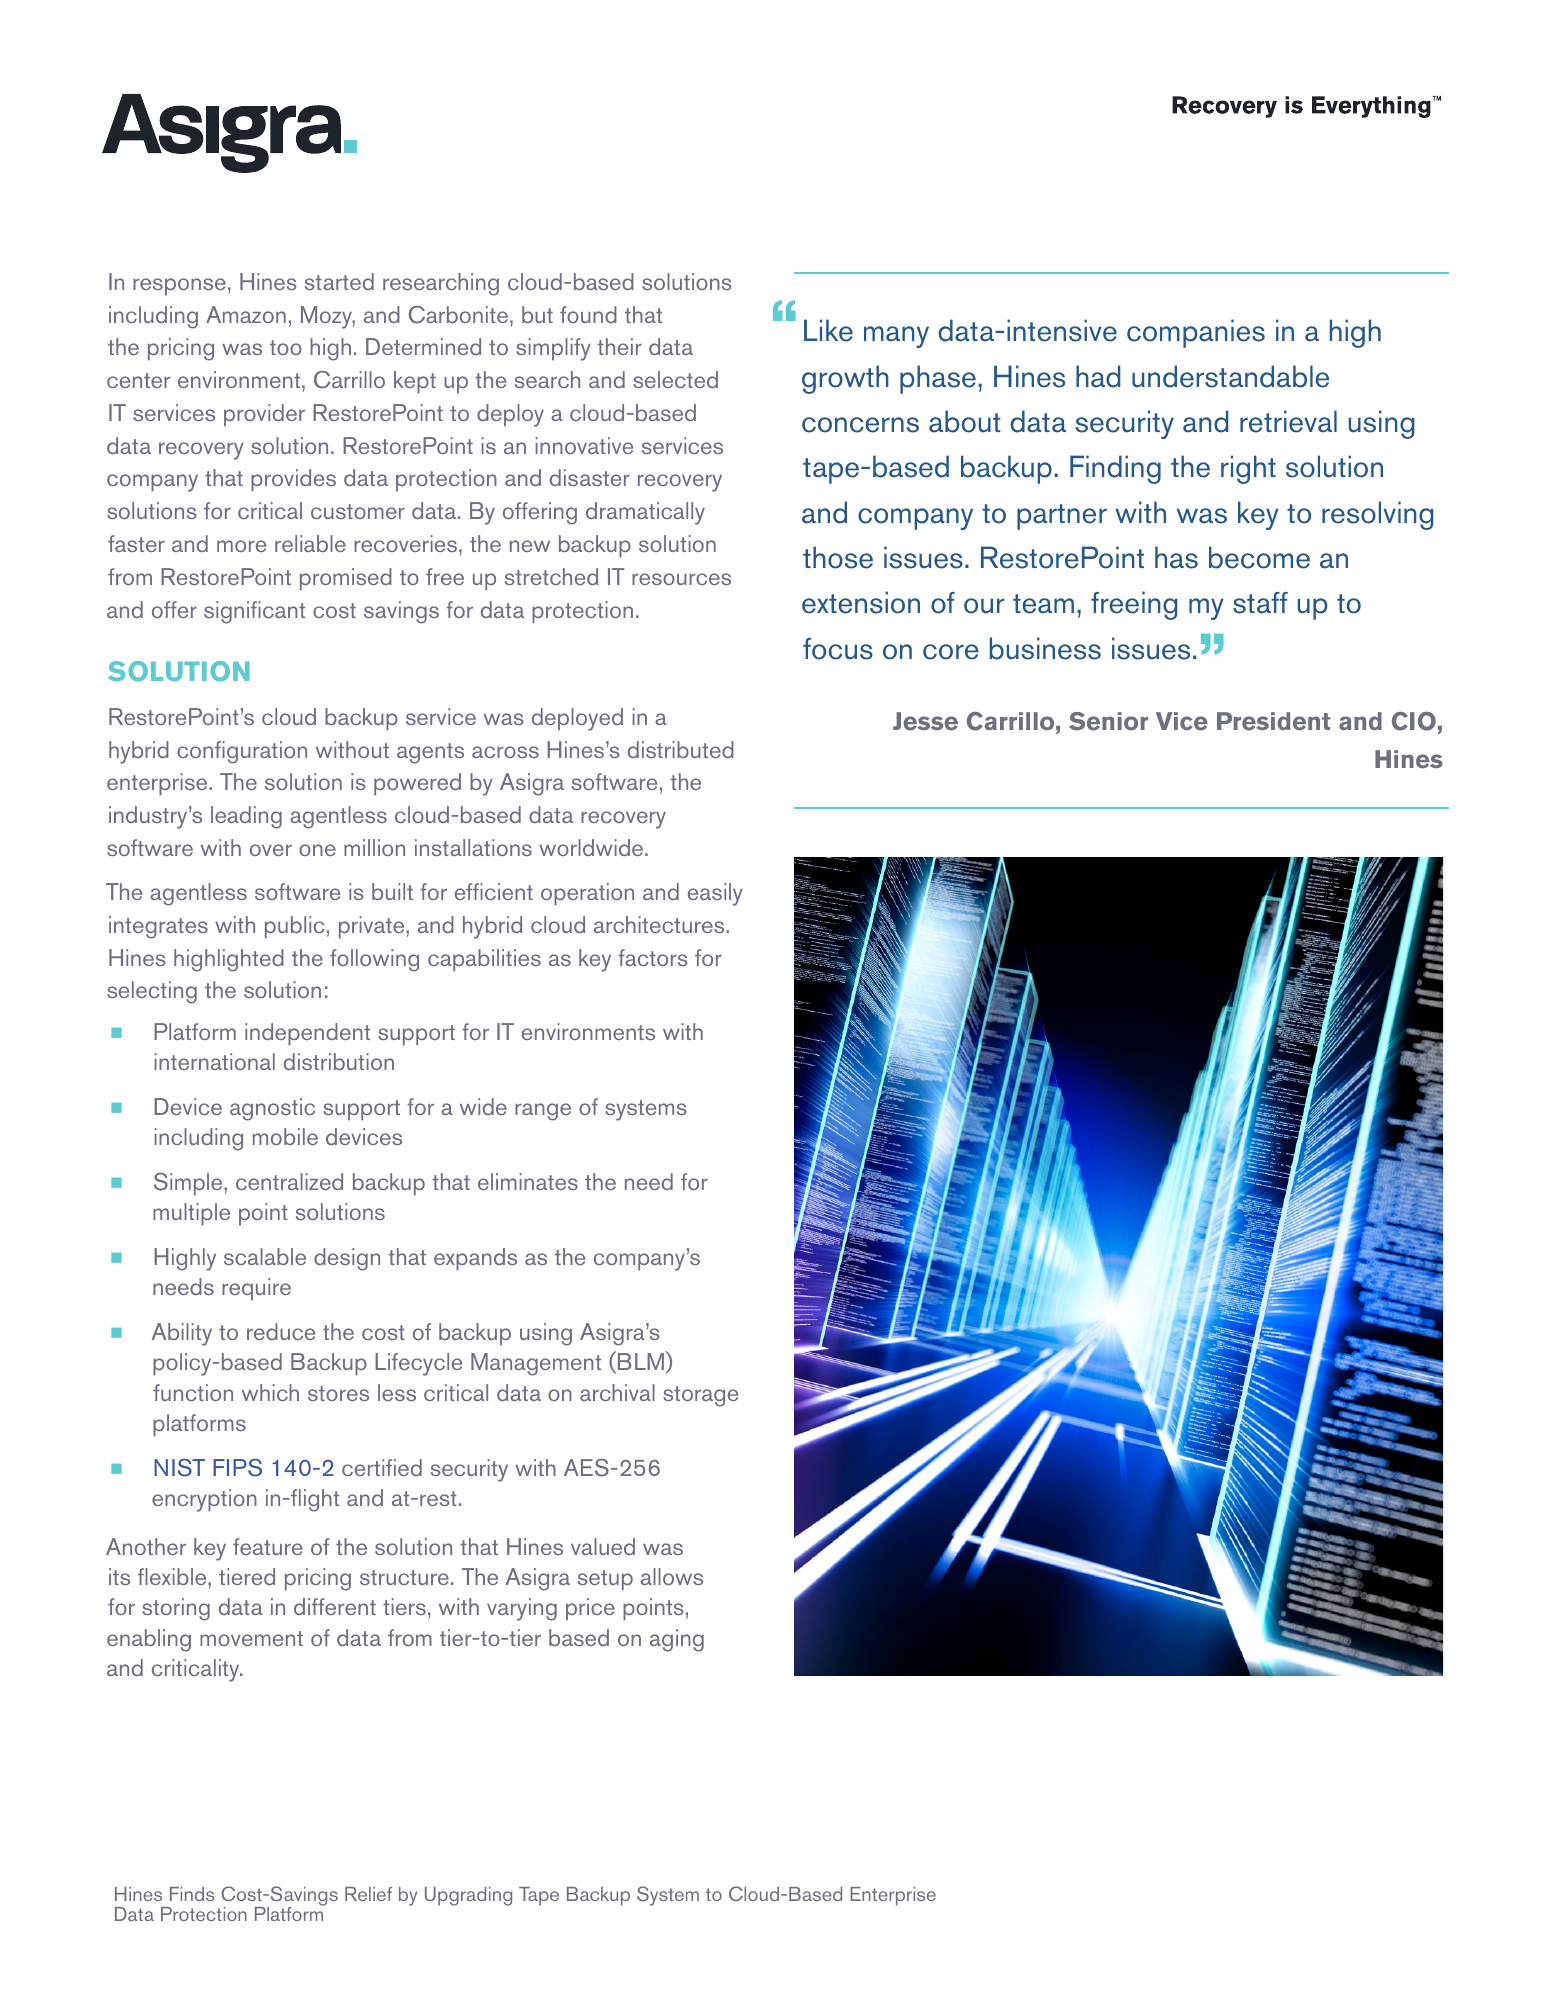 Image resolution: width=1543 pixels, height=1997 pixels. I want to click on aging, so click(677, 1640).
